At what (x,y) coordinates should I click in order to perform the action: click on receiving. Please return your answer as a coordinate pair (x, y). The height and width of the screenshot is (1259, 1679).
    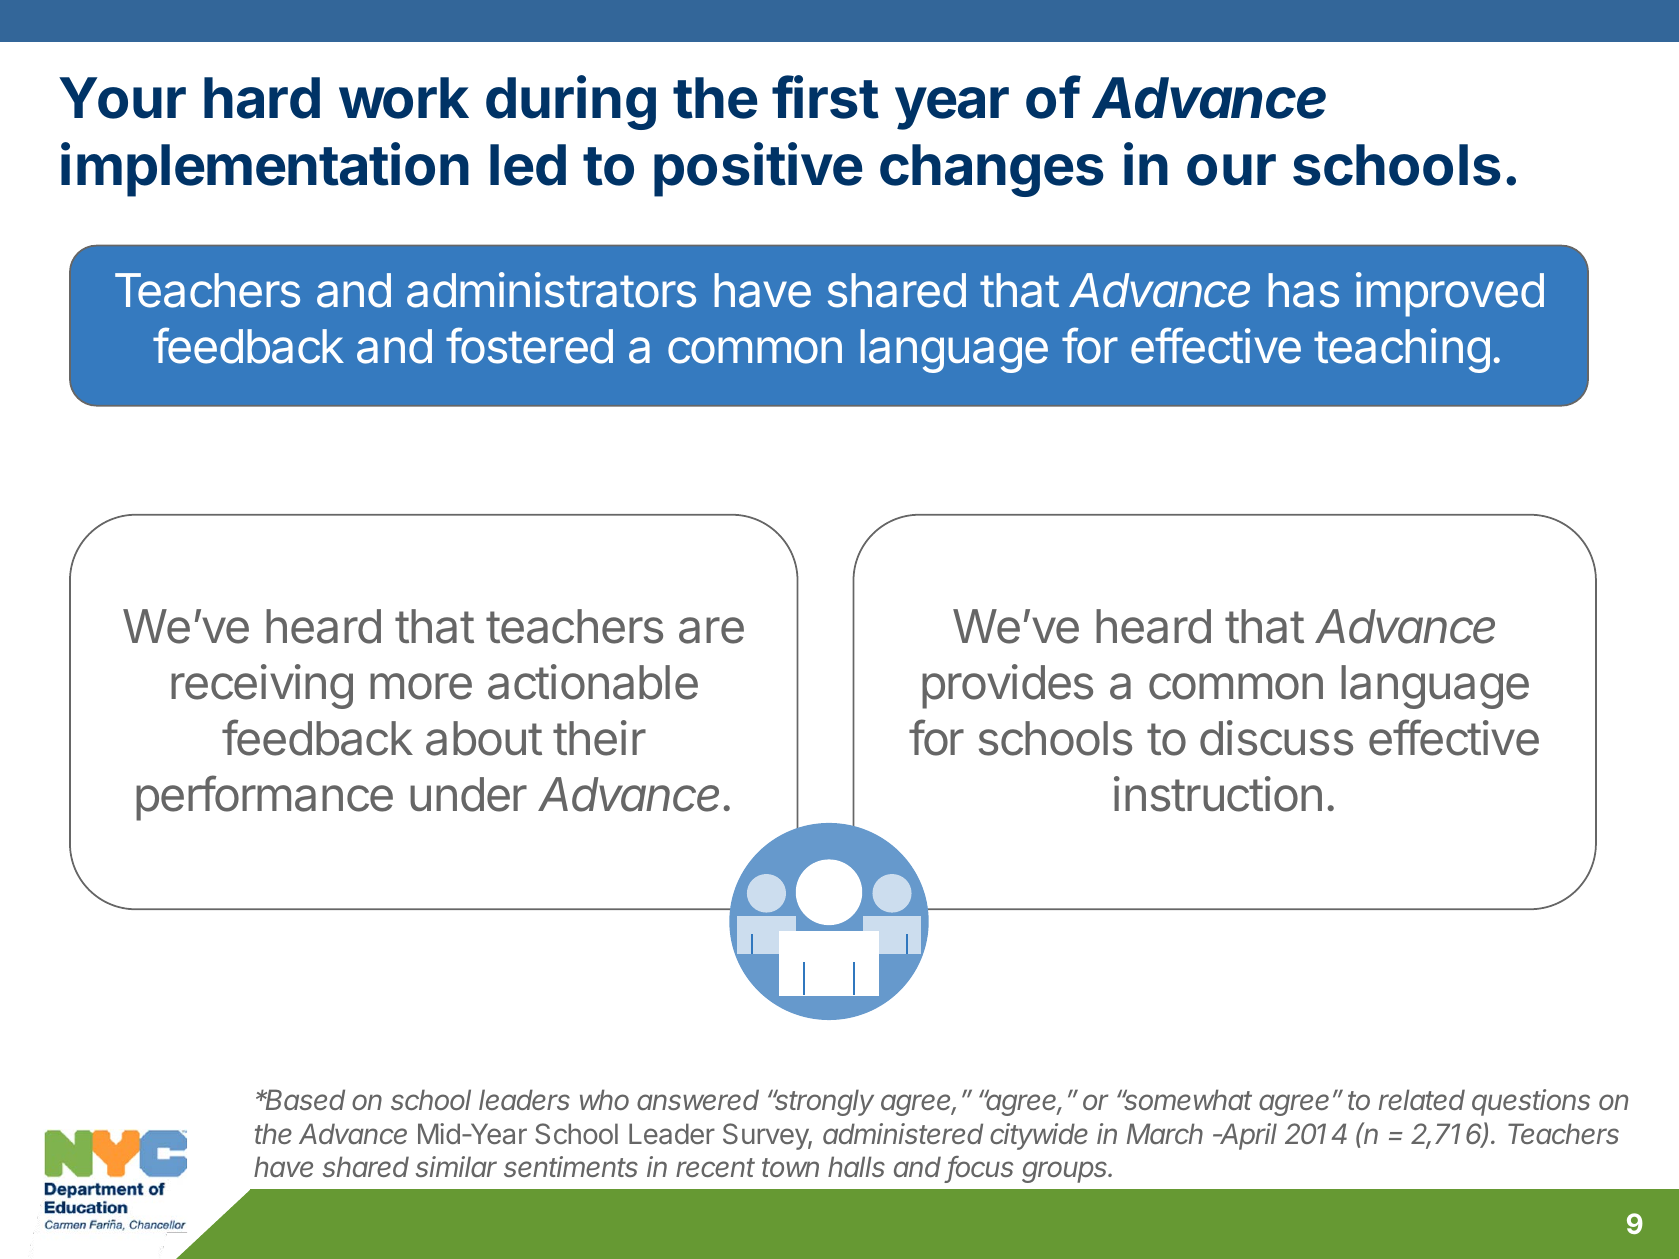
    Looking at the image, I should click on (262, 686).
